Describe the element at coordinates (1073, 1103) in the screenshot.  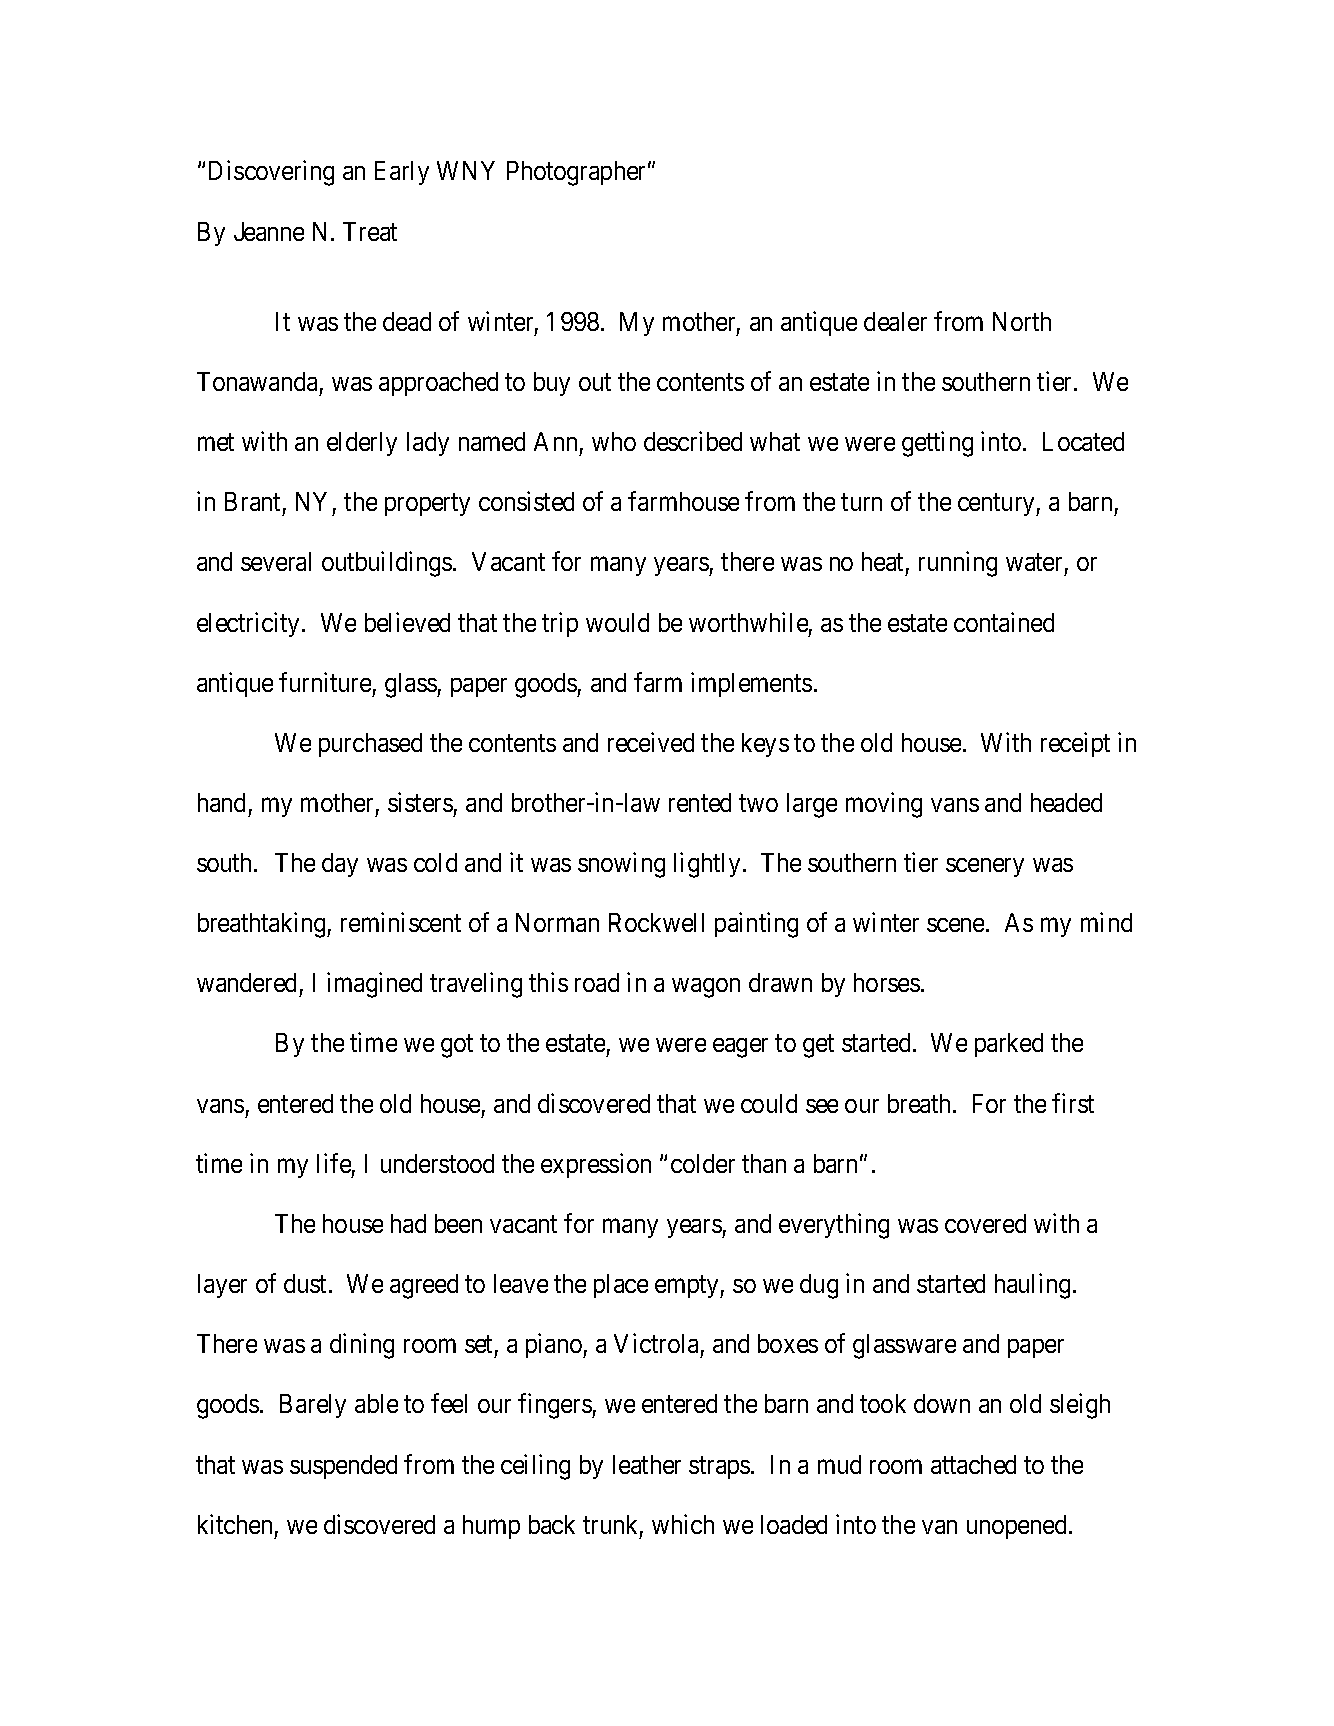
I see `first` at that location.
